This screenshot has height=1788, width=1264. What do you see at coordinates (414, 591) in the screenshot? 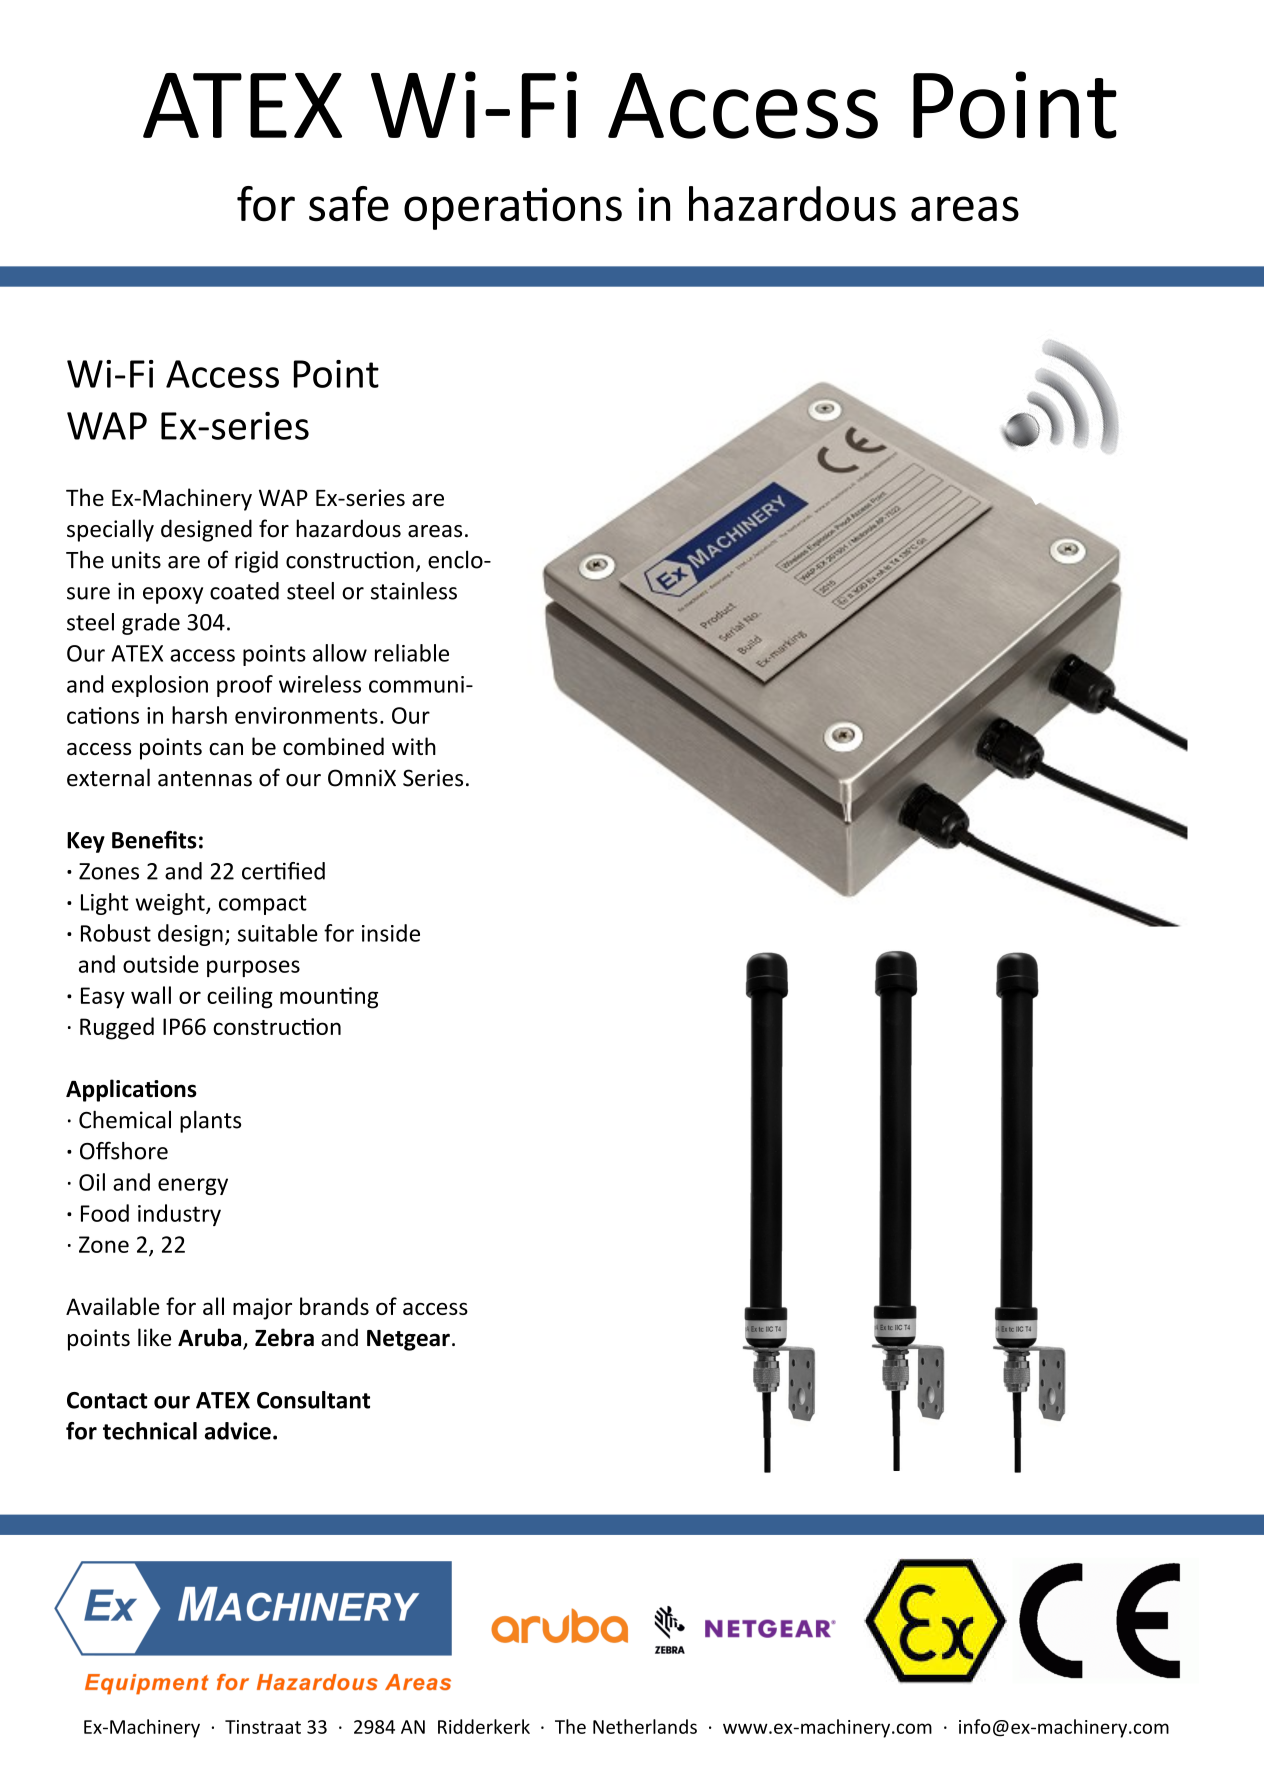
I see `stainless` at bounding box center [414, 591].
